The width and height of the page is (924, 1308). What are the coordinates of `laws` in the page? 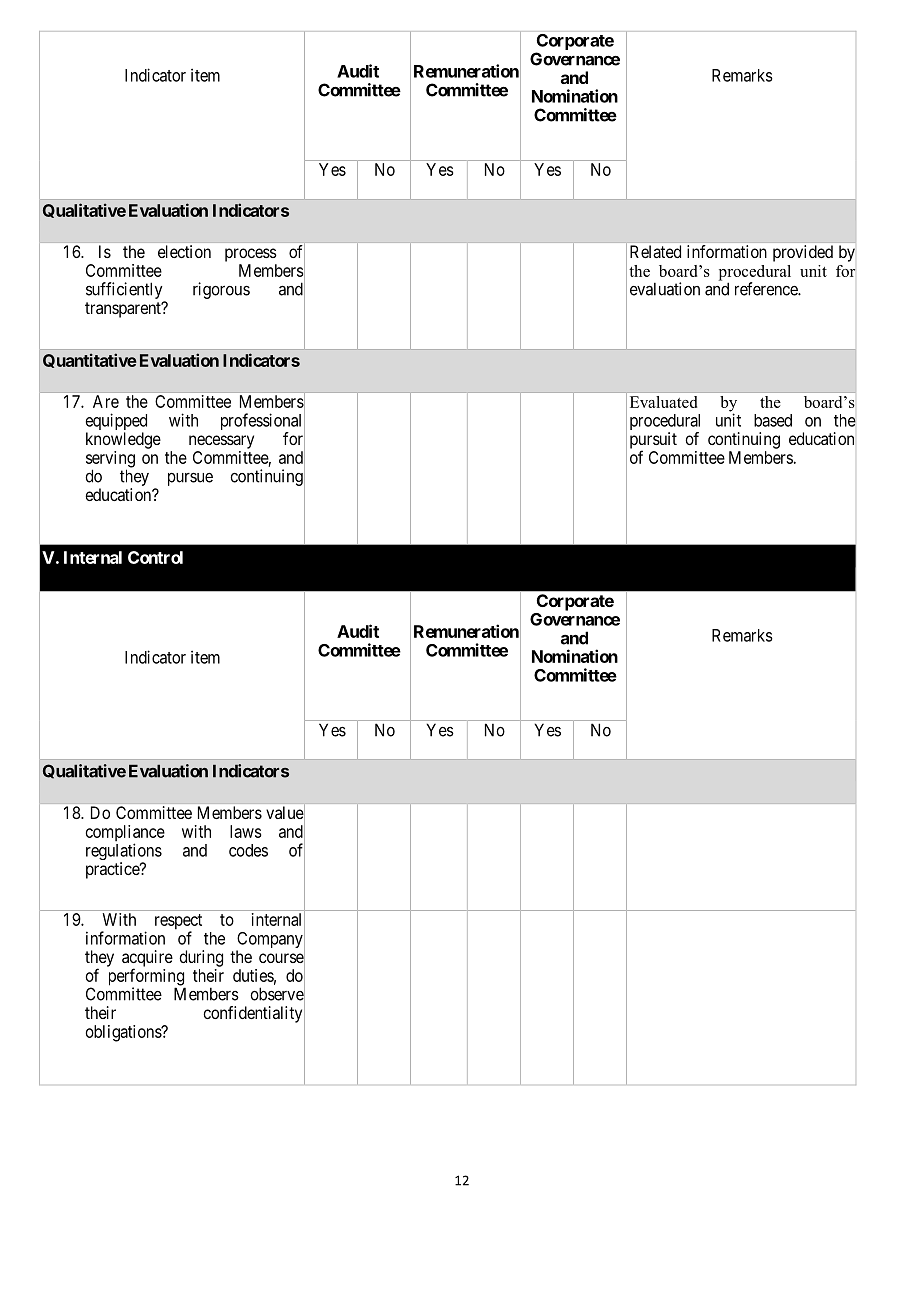 It's located at (246, 831).
